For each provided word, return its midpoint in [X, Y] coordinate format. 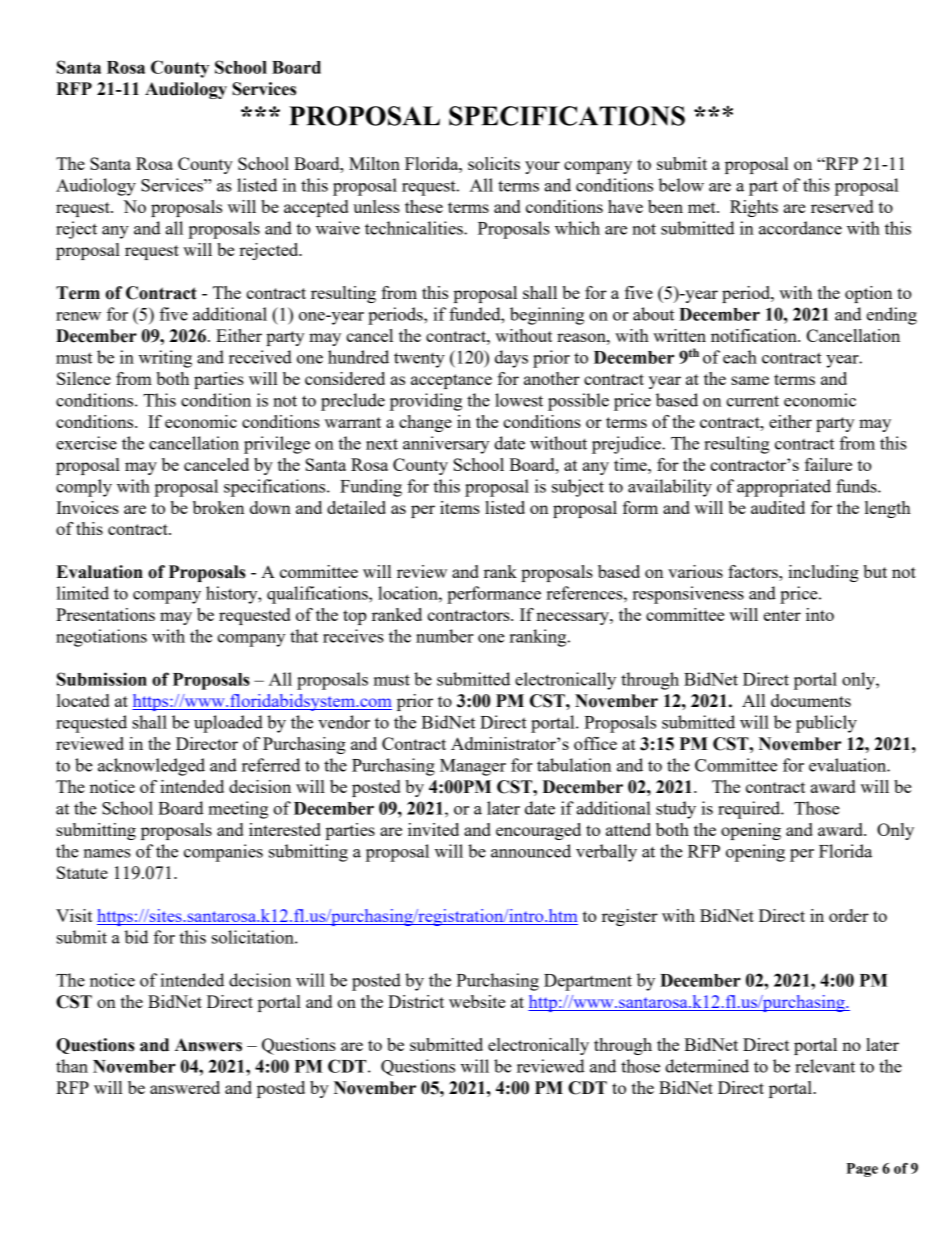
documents [811, 700]
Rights [754, 208]
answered [185, 1087]
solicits [494, 163]
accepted [316, 208]
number [445, 636]
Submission [102, 679]
